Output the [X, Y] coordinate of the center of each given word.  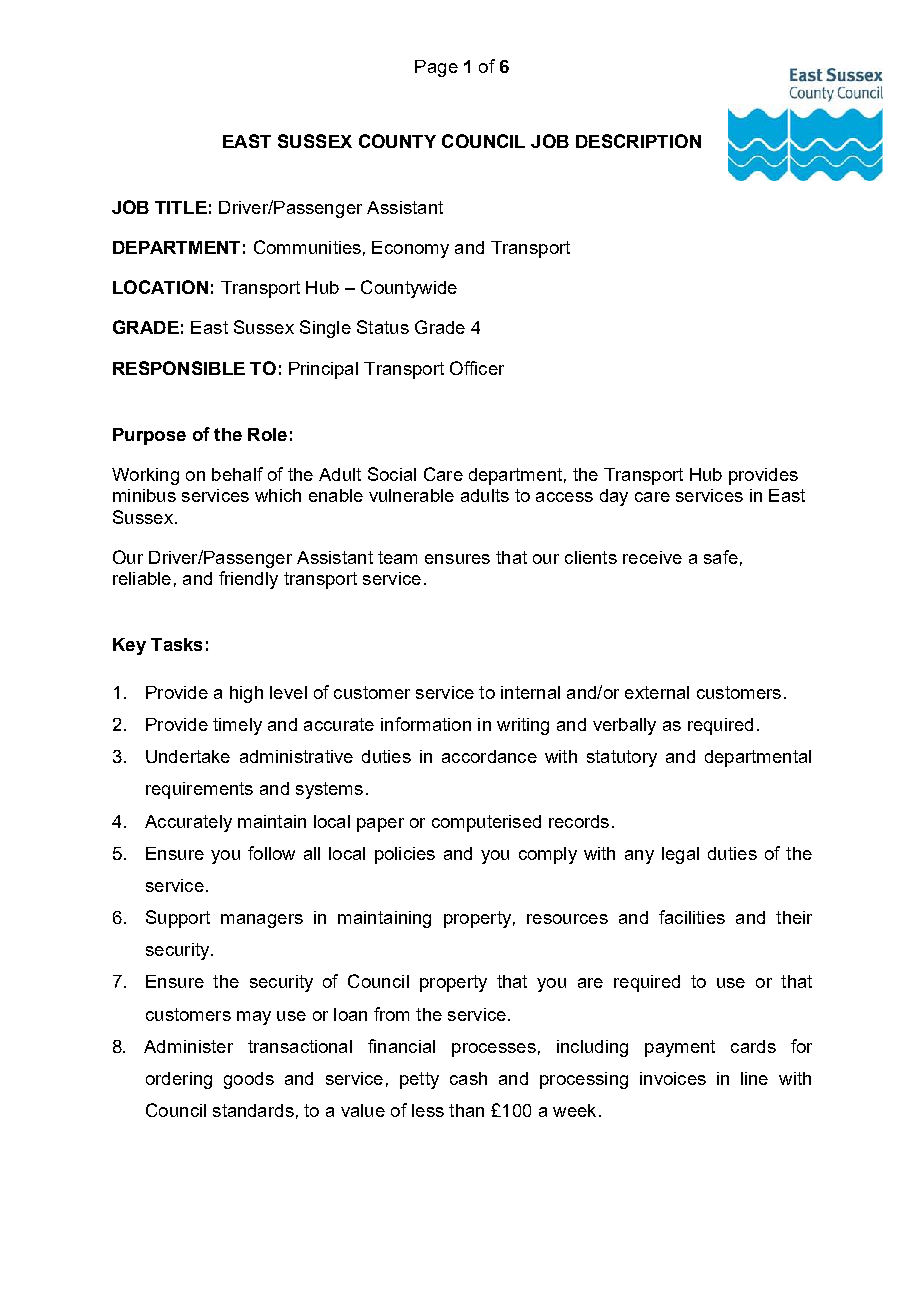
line [754, 1078]
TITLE [181, 207]
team [397, 557]
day [614, 497]
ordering [179, 1080]
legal [680, 855]
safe [721, 557]
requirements [199, 790]
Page [436, 68]
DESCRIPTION [638, 141]
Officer [477, 368]
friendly [248, 580]
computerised [486, 823]
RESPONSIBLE [179, 368]
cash [468, 1078]
